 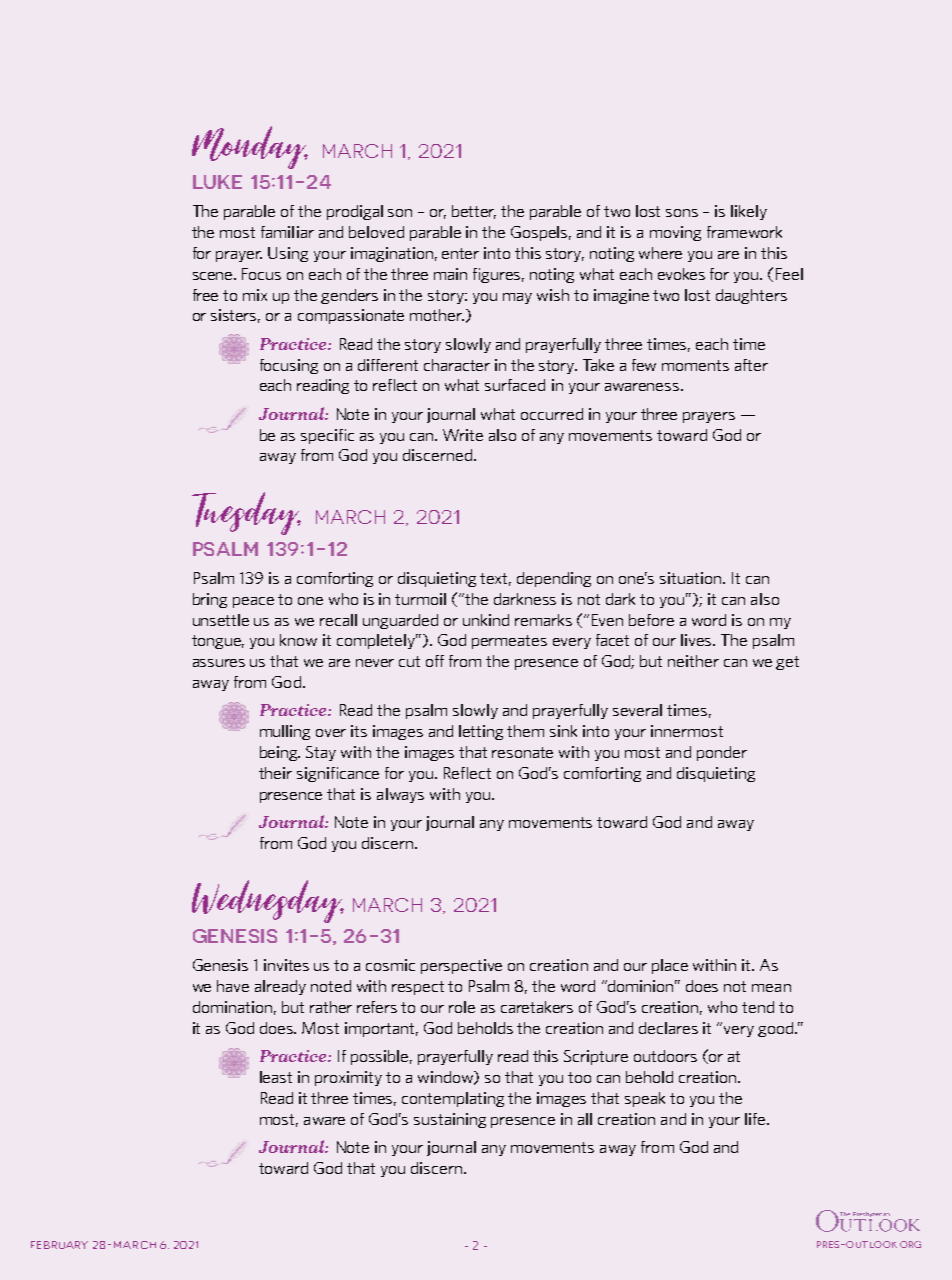 What do you see at coordinates (474, 212) in the page?
I see `better` at bounding box center [474, 212].
